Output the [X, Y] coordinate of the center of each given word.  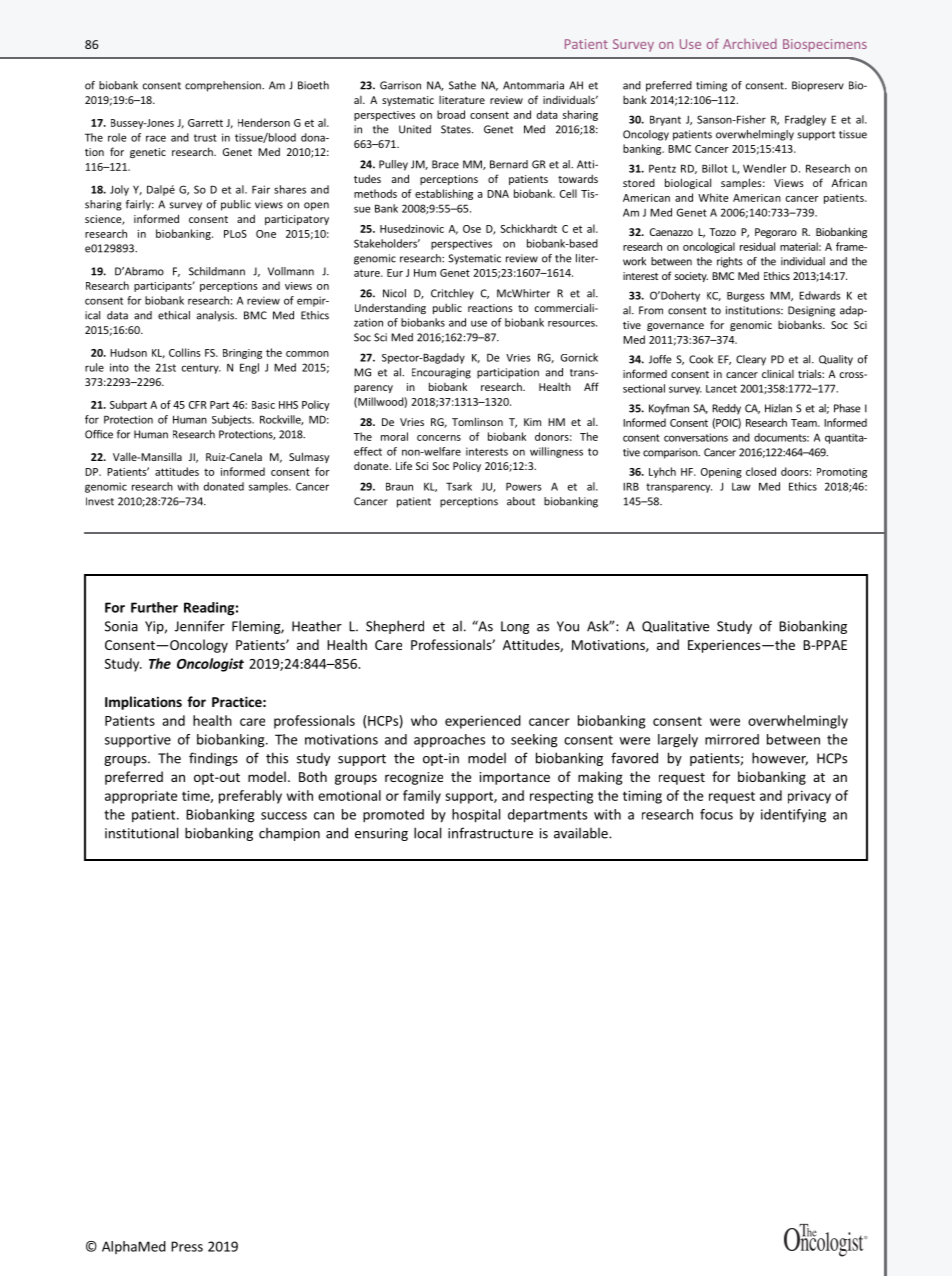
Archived [750, 44]
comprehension [224, 86]
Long [515, 627]
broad [451, 114]
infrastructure [490, 833]
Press [187, 1246]
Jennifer [200, 626]
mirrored [732, 739]
